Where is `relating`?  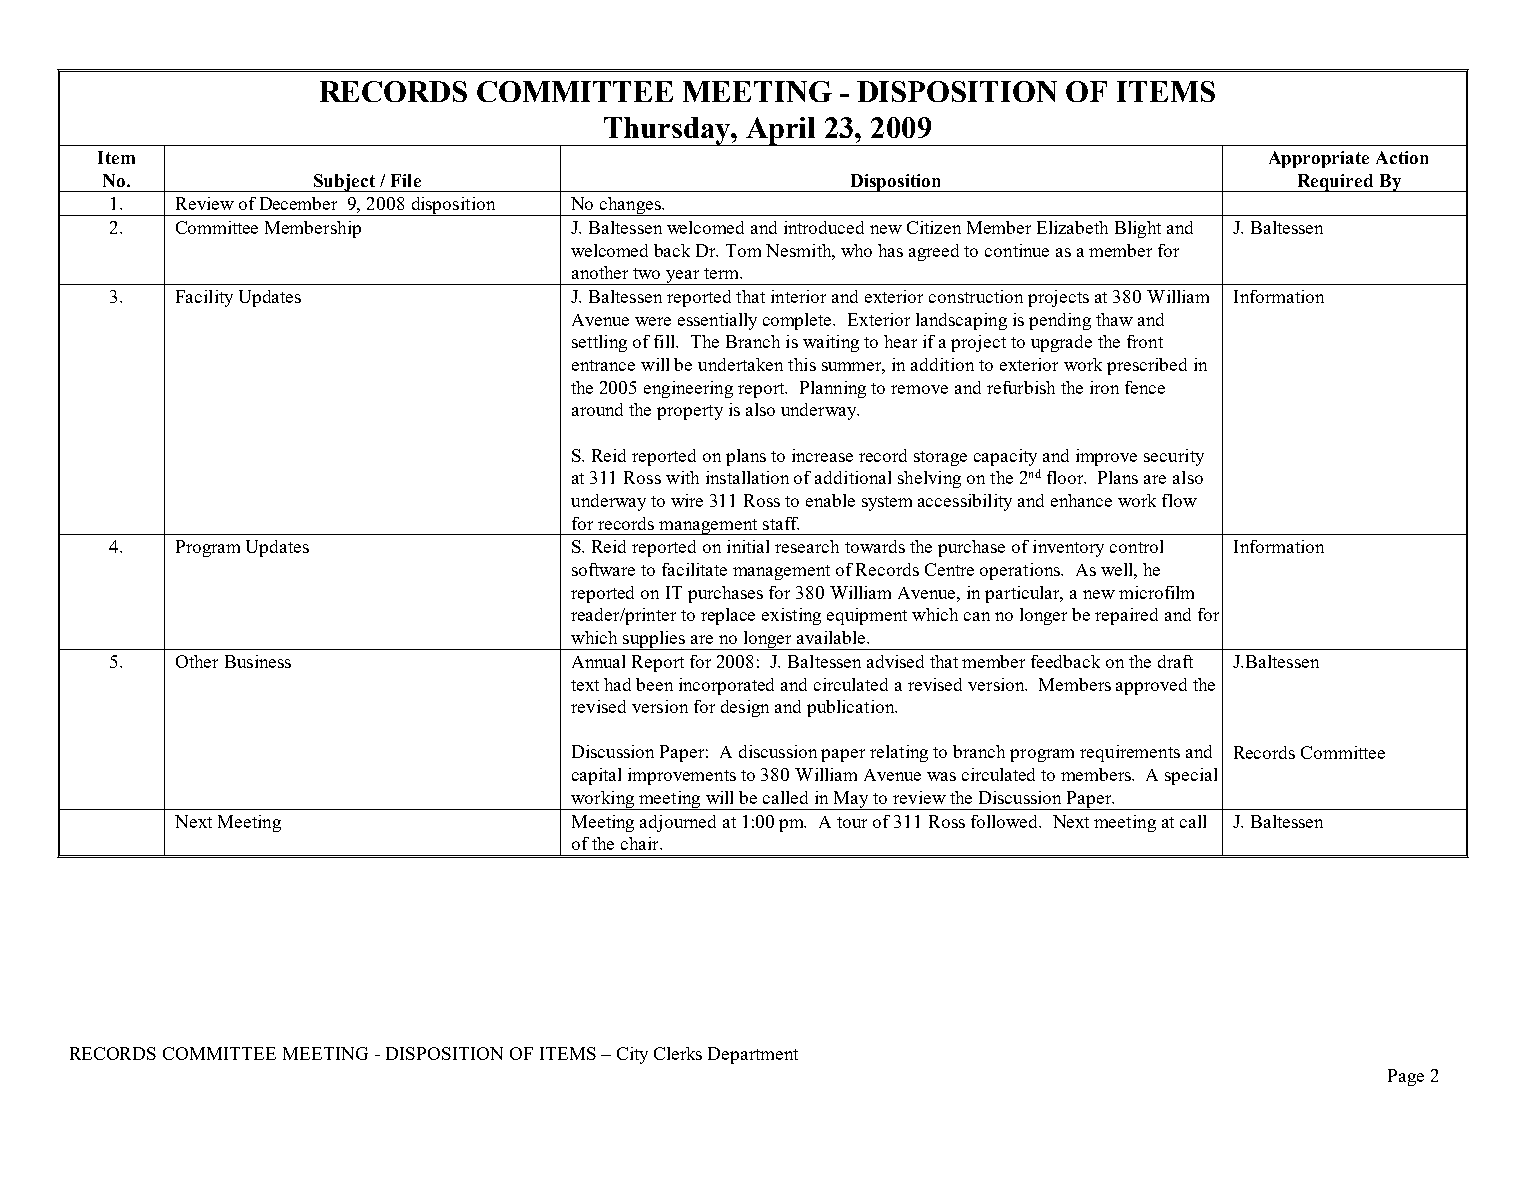 relating is located at coordinates (899, 753).
